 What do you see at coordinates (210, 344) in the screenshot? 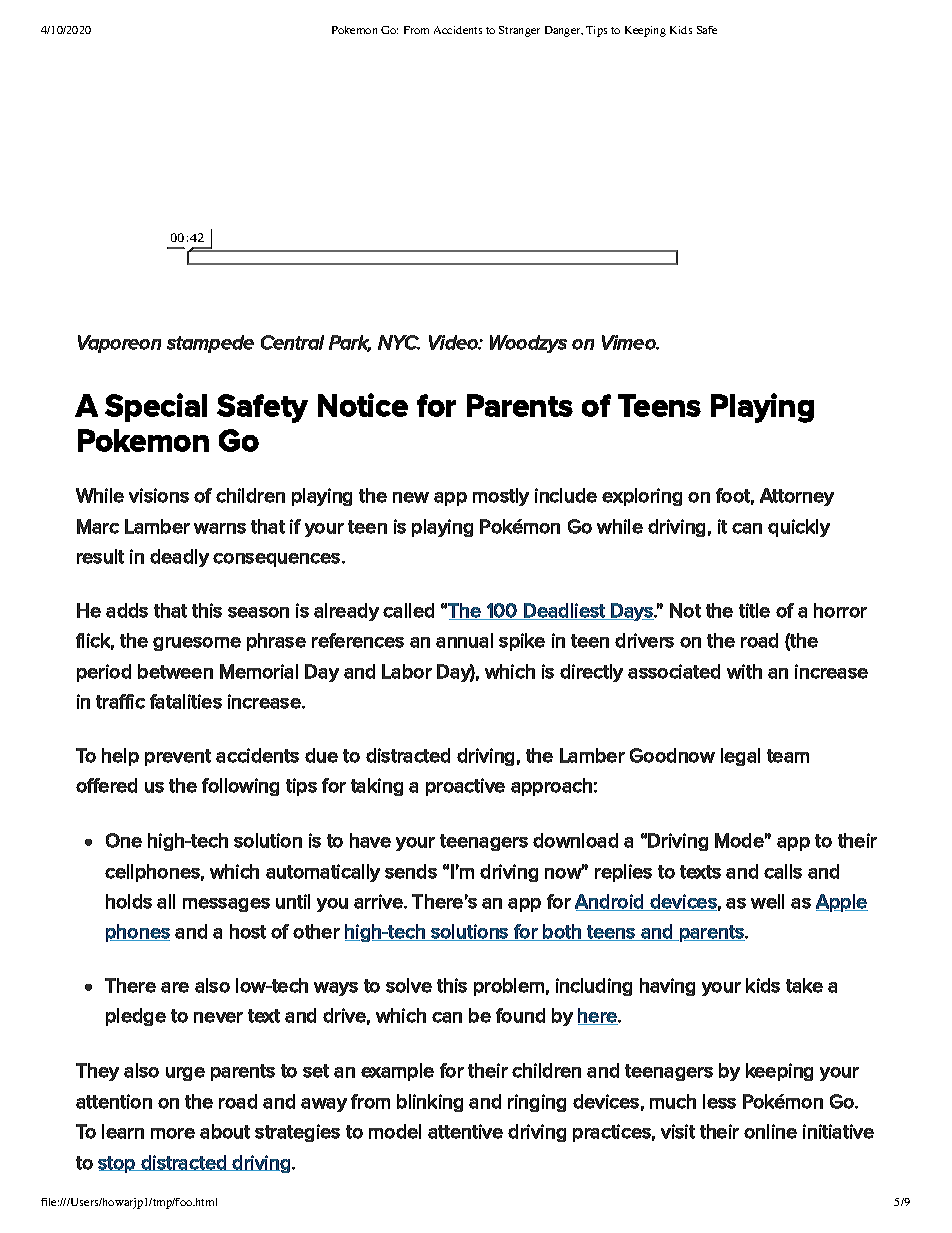
I see `stampede` at bounding box center [210, 344].
